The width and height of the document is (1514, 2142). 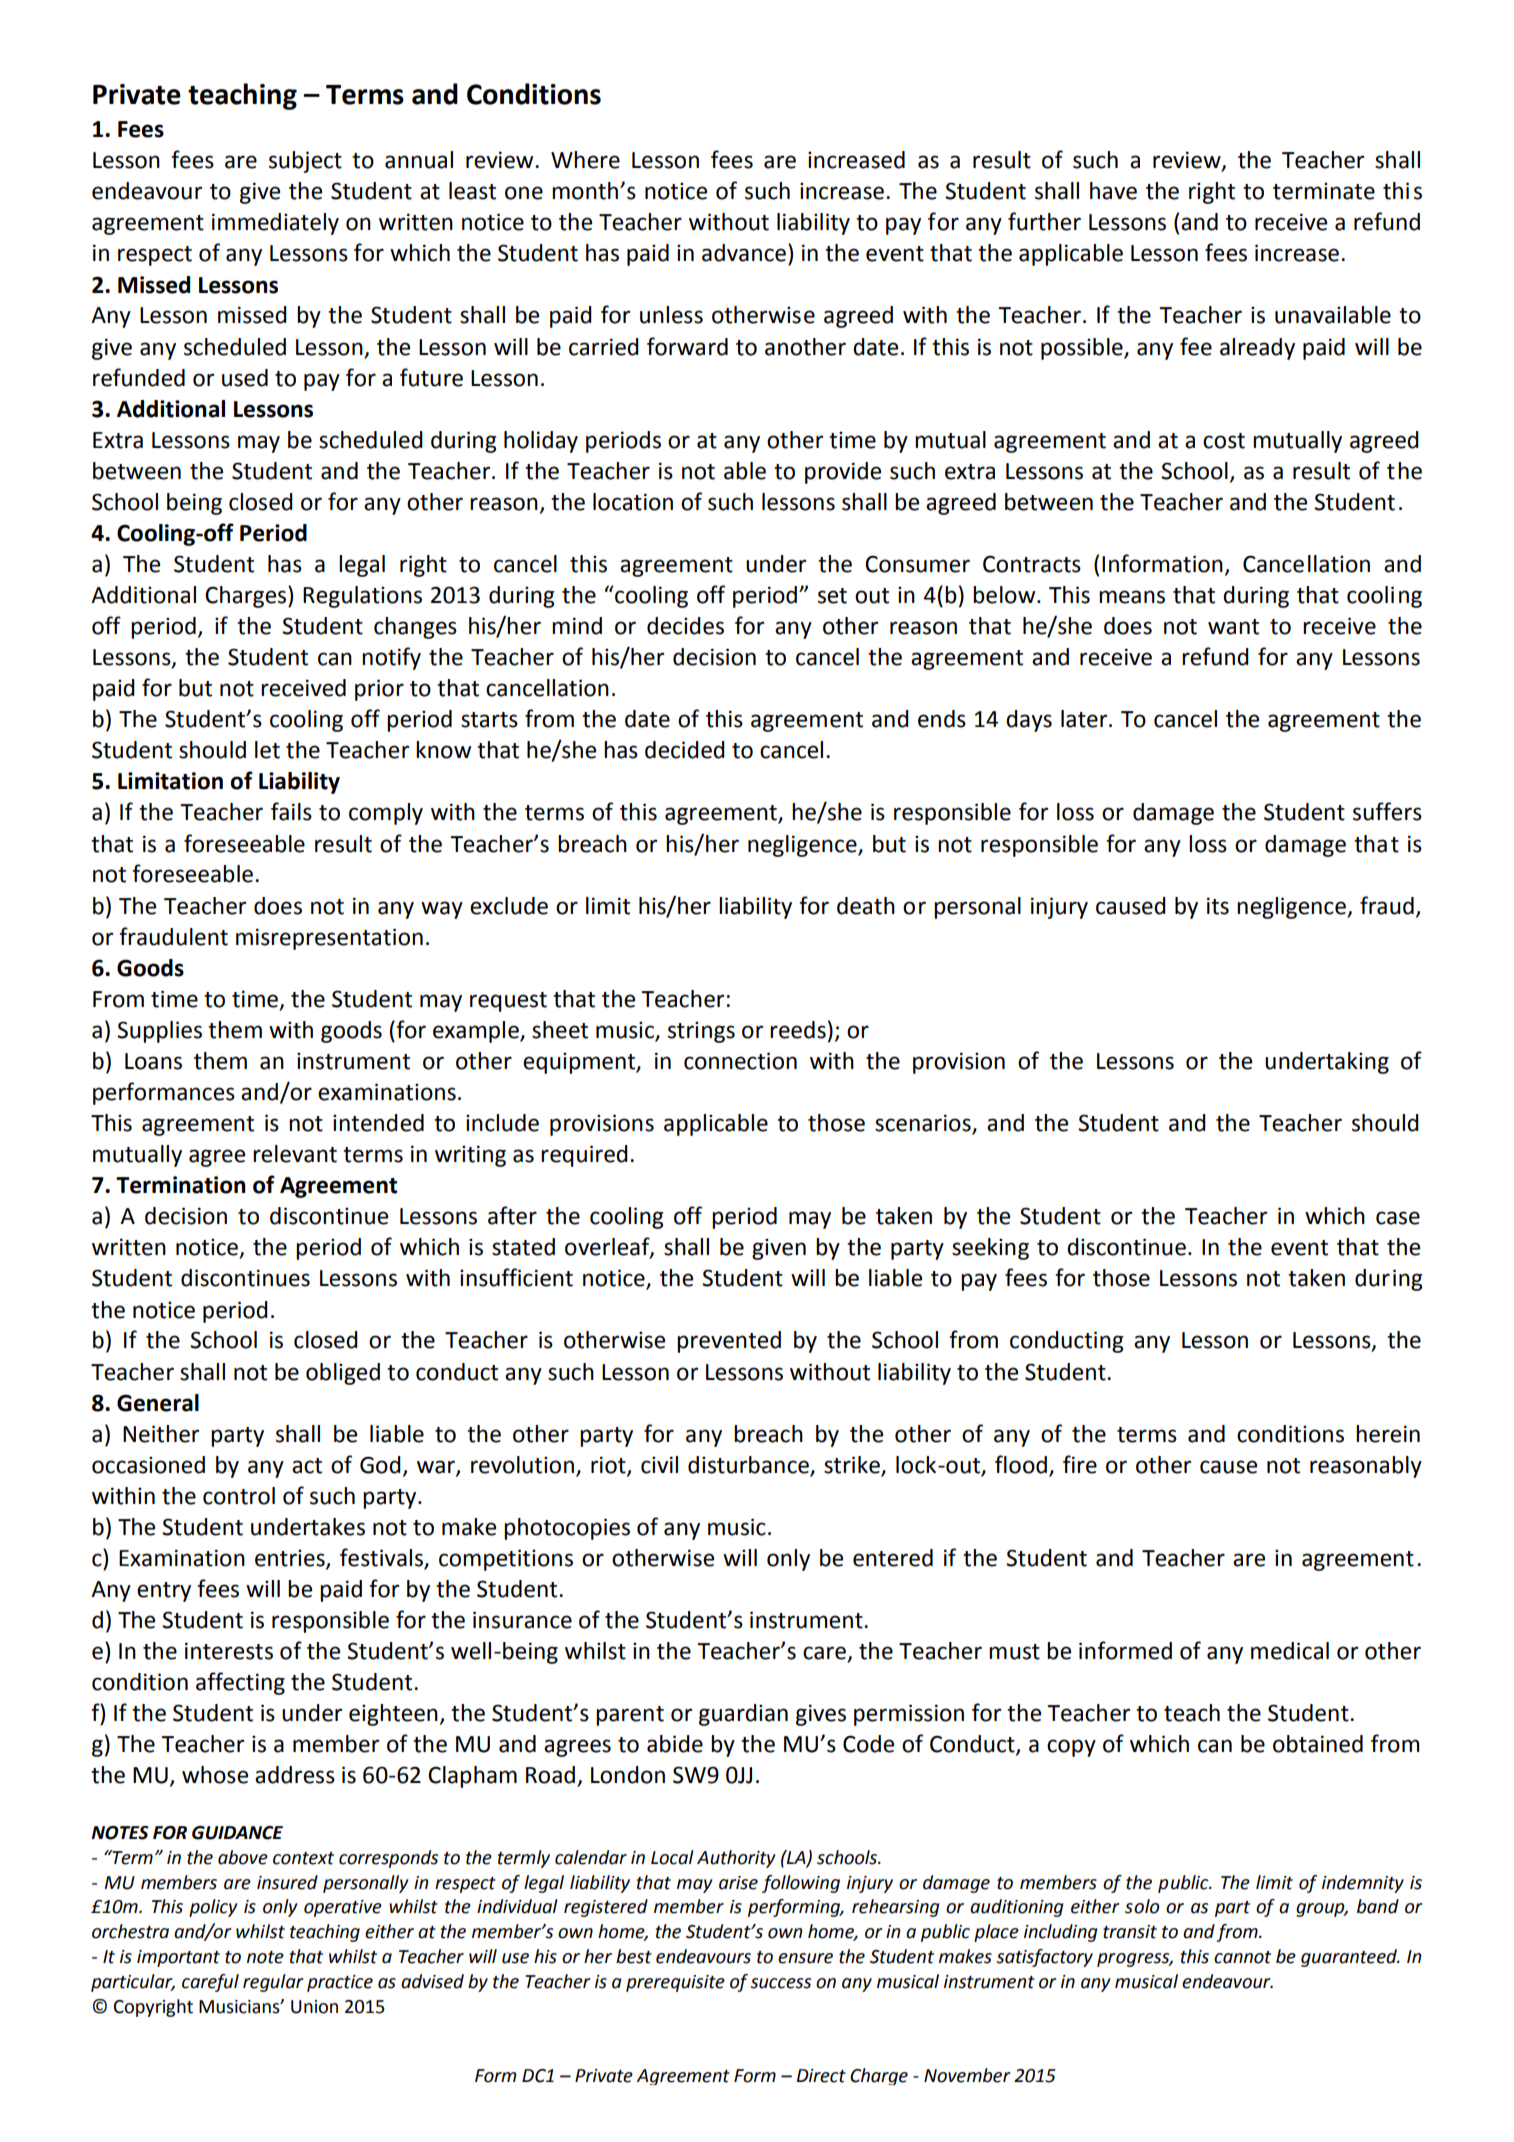 What do you see at coordinates (1398, 1218) in the document?
I see `case` at bounding box center [1398, 1218].
